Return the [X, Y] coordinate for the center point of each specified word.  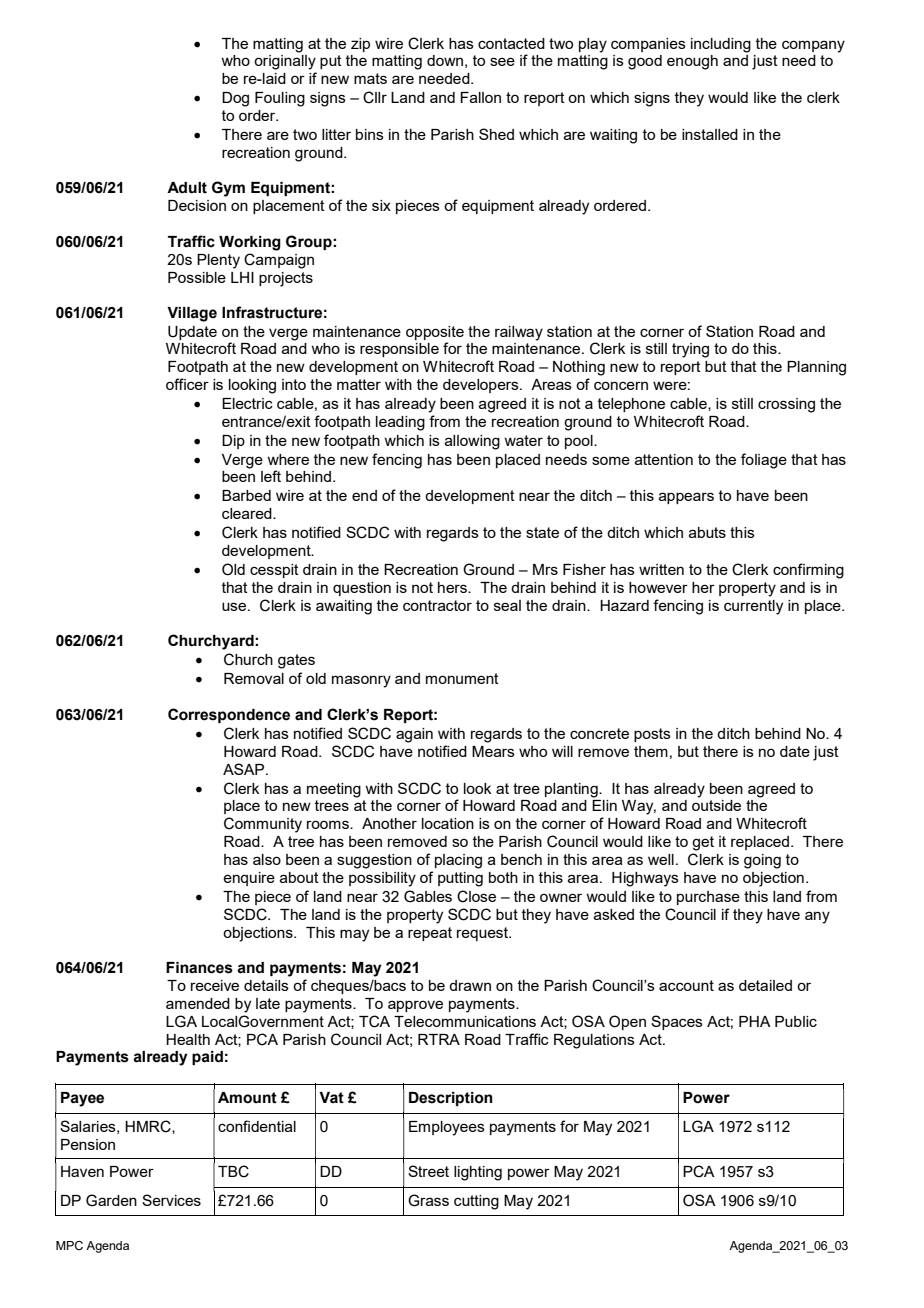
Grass [428, 1200]
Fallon [480, 97]
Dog [235, 99]
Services [171, 1200]
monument [462, 678]
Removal [254, 678]
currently [753, 607]
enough [692, 62]
